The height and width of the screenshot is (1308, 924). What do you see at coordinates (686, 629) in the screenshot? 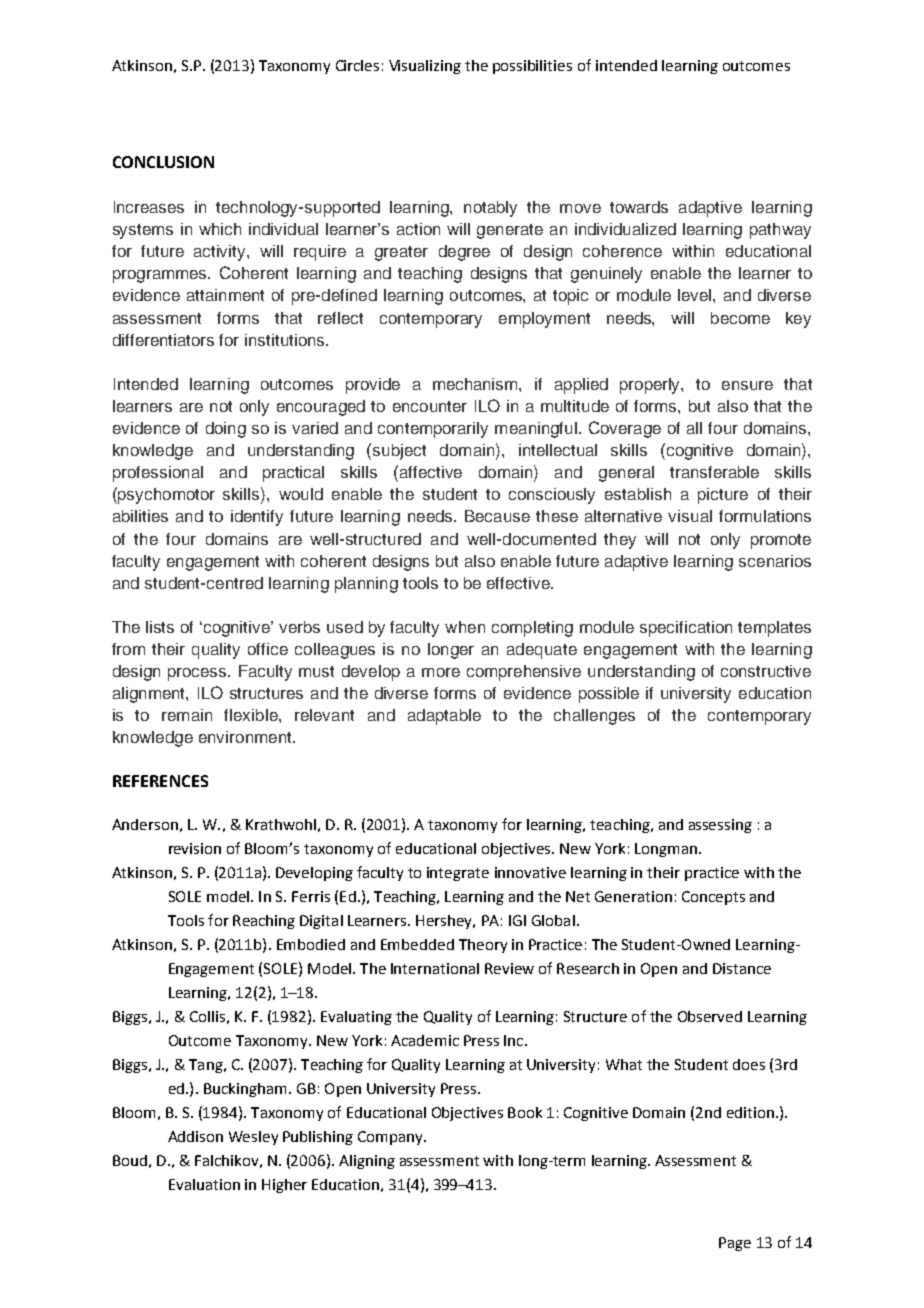
I see `specification` at bounding box center [686, 629].
